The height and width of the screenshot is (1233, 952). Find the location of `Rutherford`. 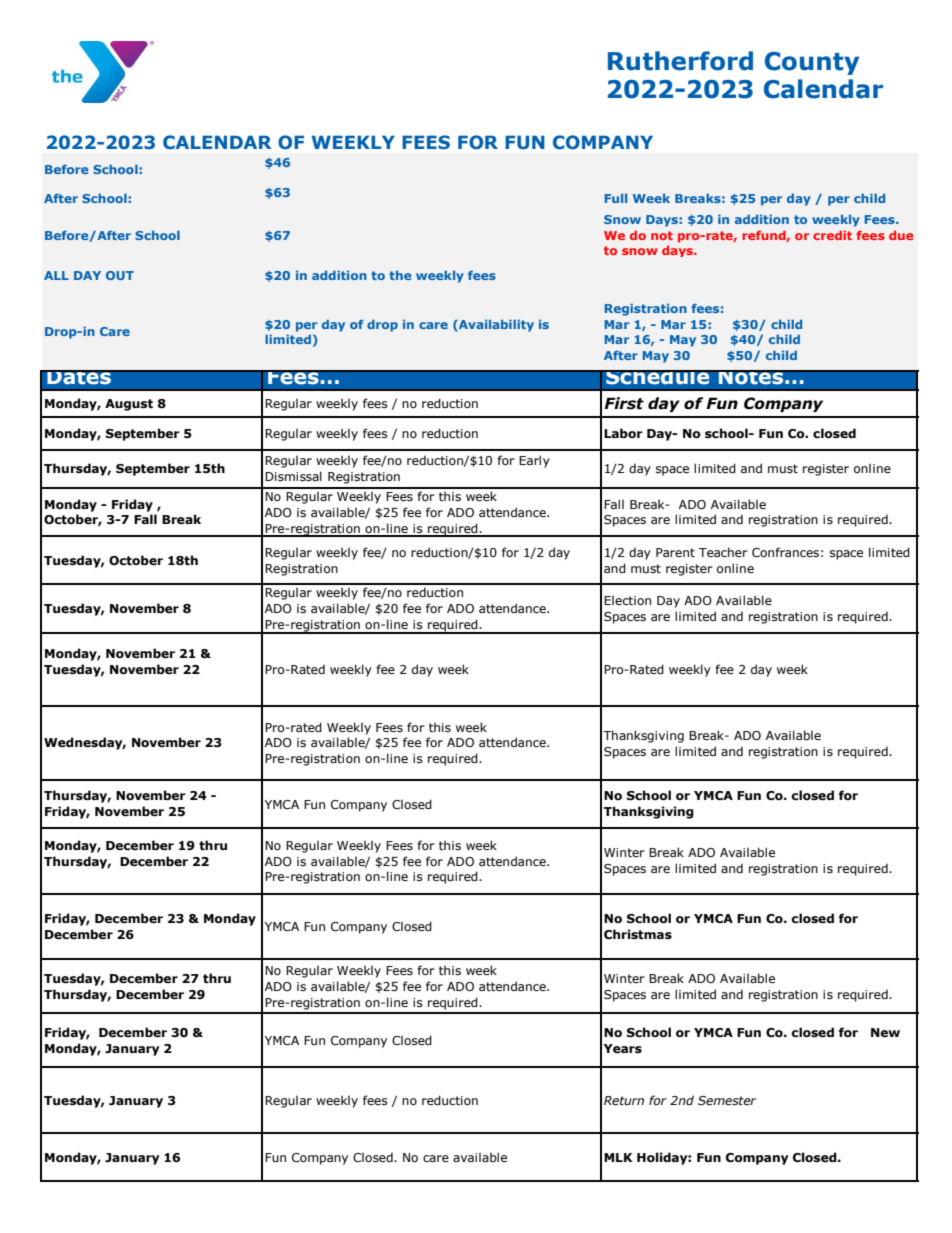

Rutherford is located at coordinates (680, 61).
